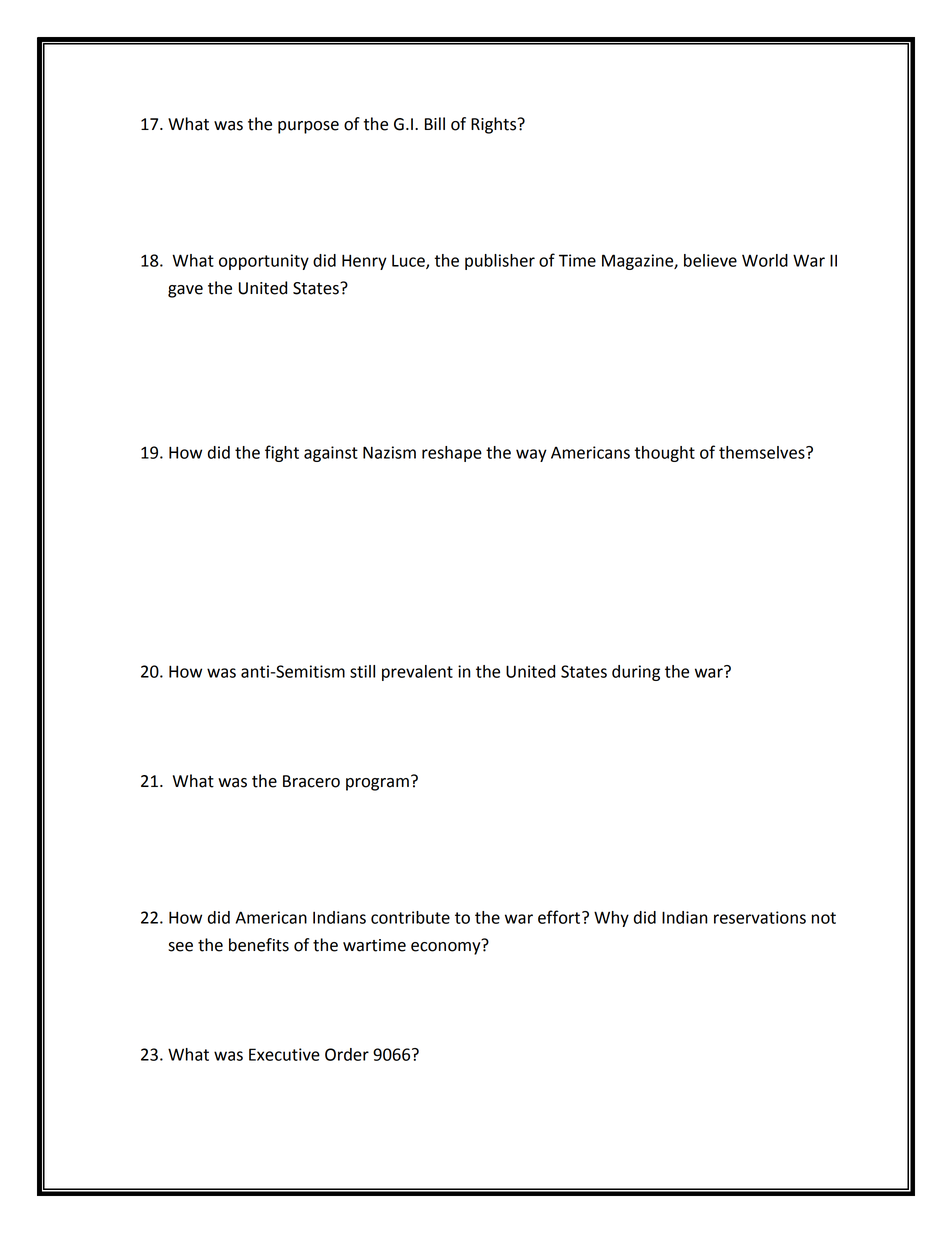 This image has width=952, height=1233. What do you see at coordinates (495, 125) in the image?
I see `Rights` at bounding box center [495, 125].
